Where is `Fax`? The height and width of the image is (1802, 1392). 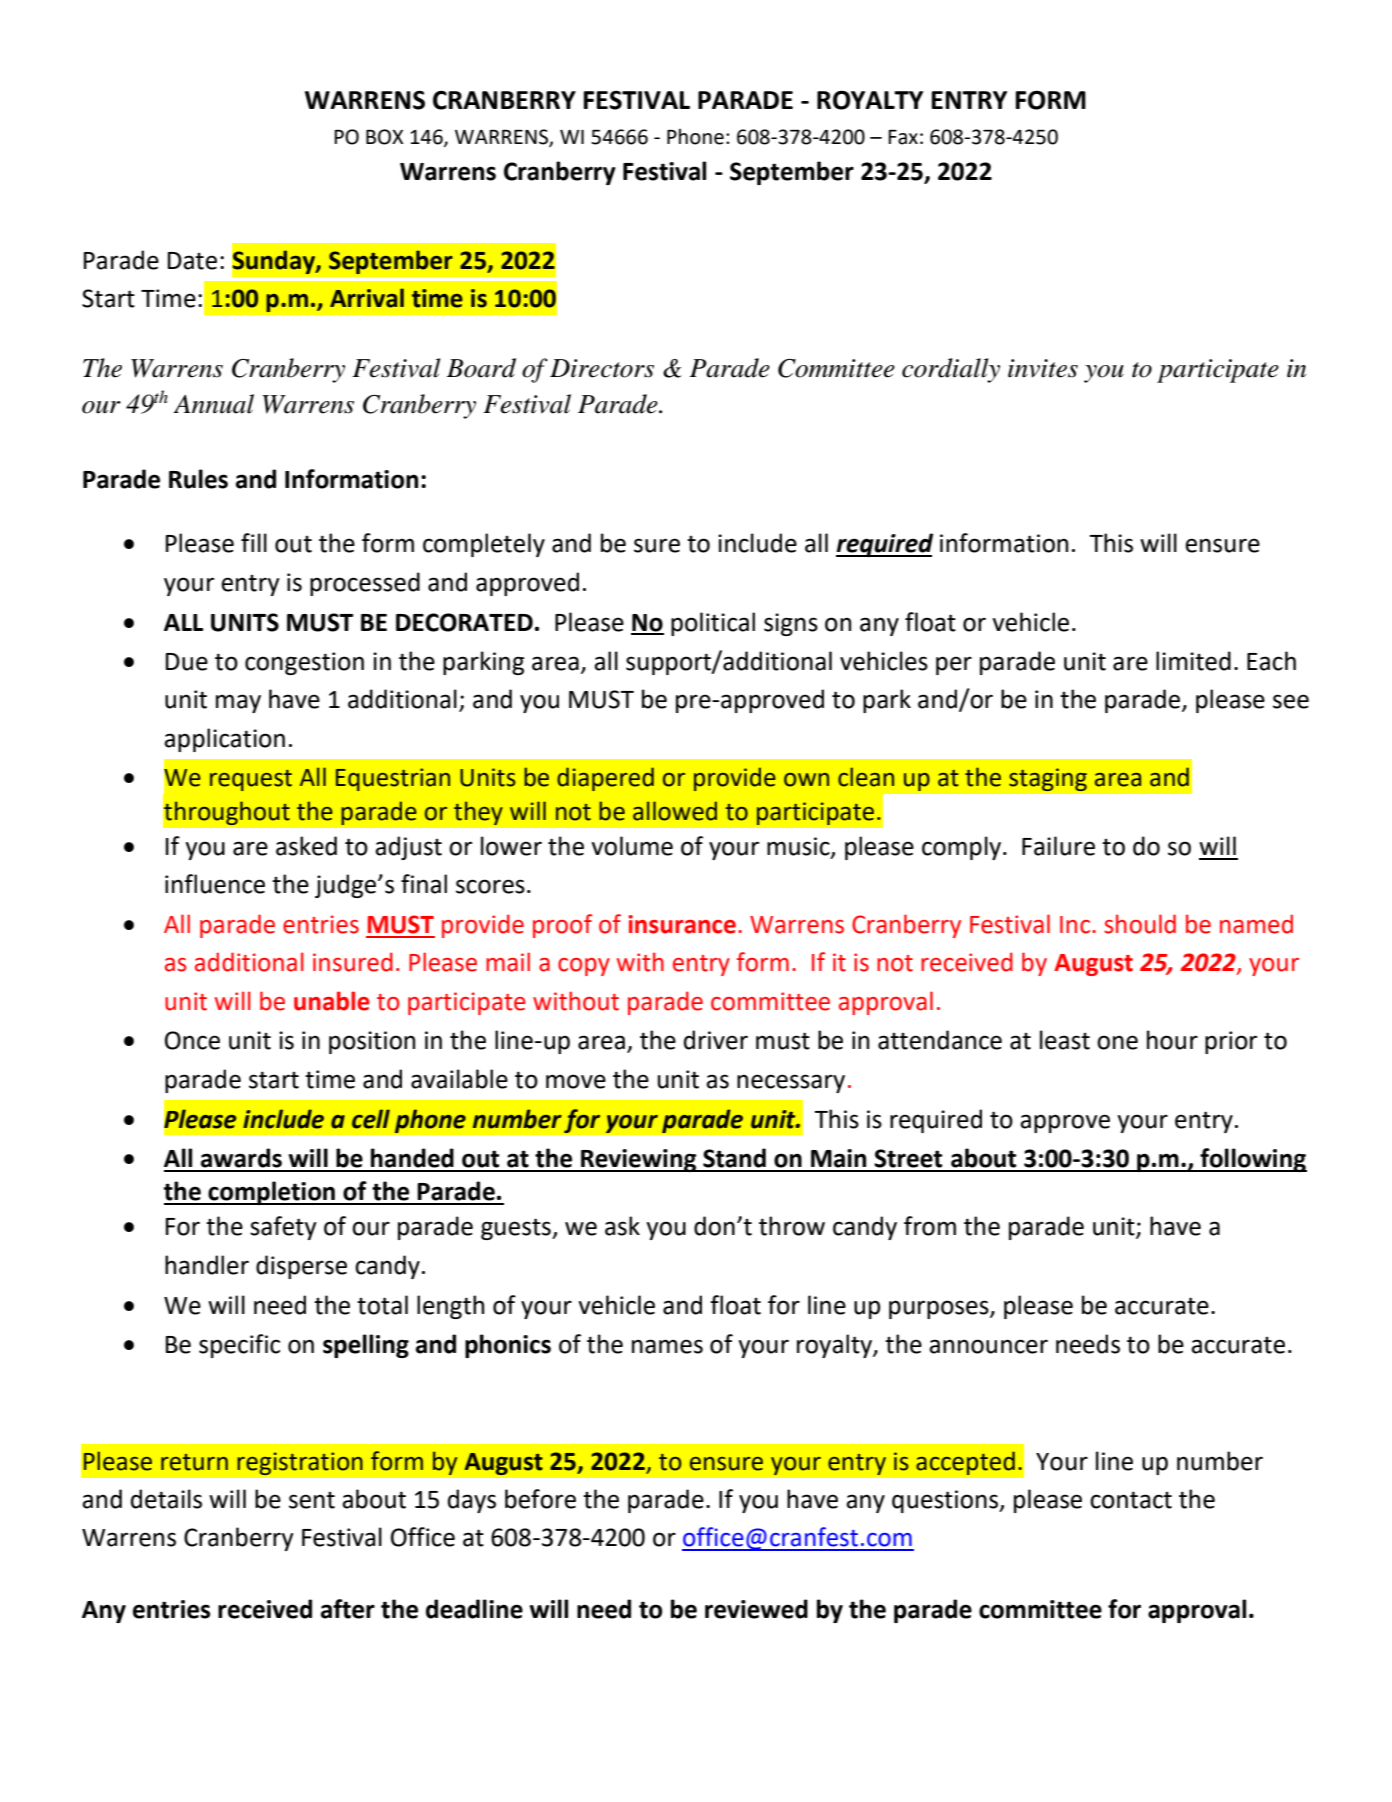 Fax is located at coordinates (903, 137).
